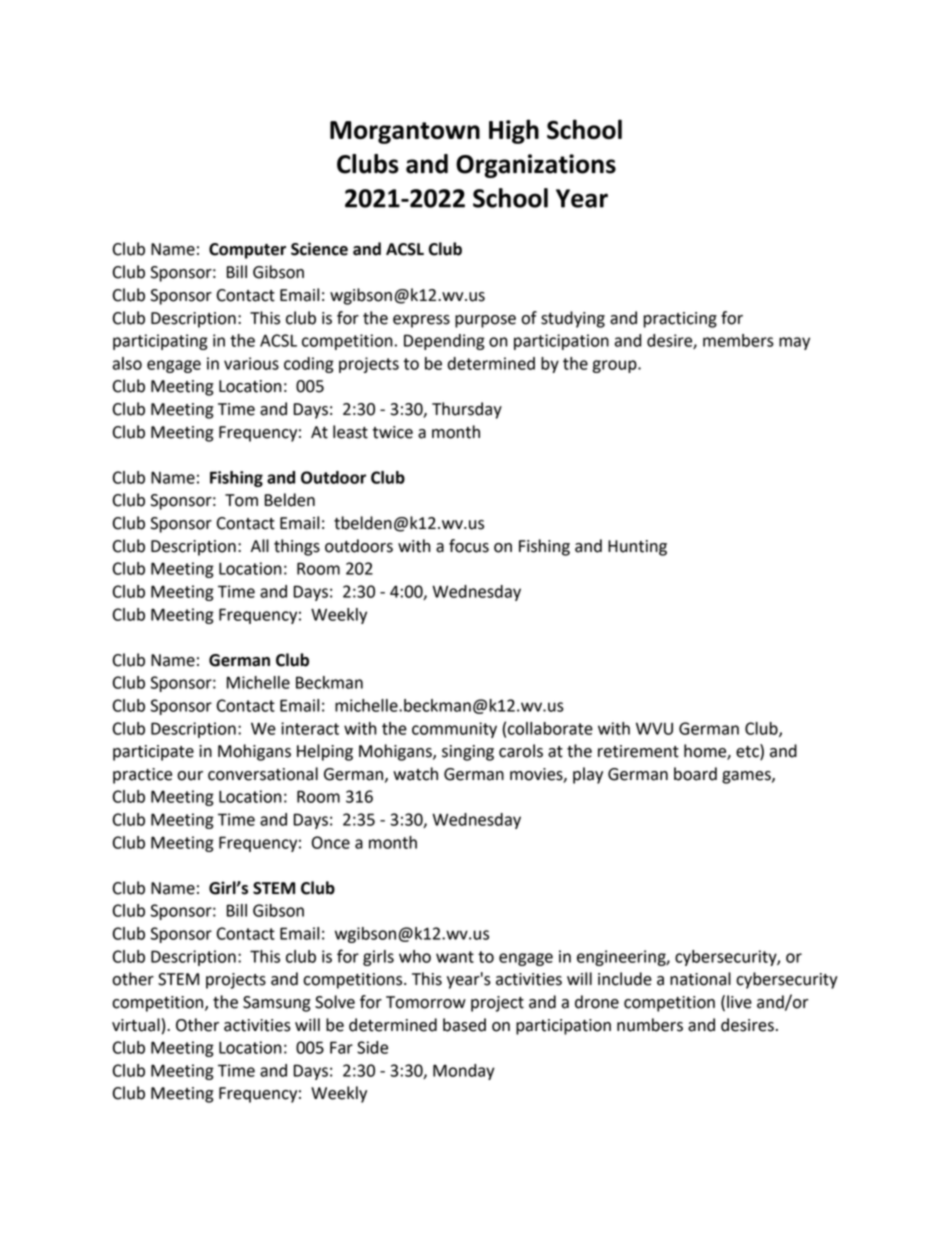  What do you see at coordinates (637, 548) in the document?
I see `Hunting` at bounding box center [637, 548].
